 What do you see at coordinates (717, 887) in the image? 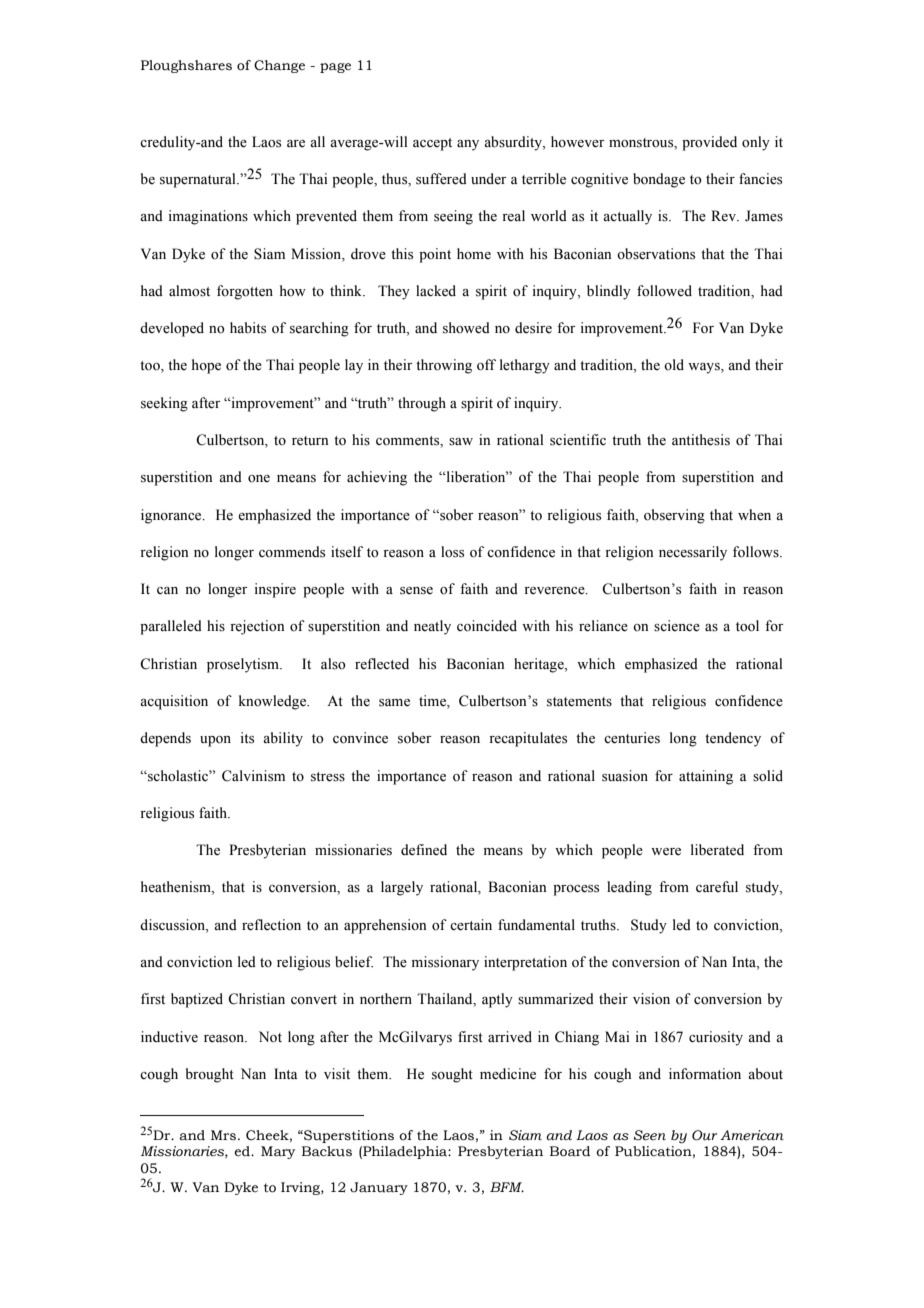
I see `careful` at bounding box center [717, 887].
